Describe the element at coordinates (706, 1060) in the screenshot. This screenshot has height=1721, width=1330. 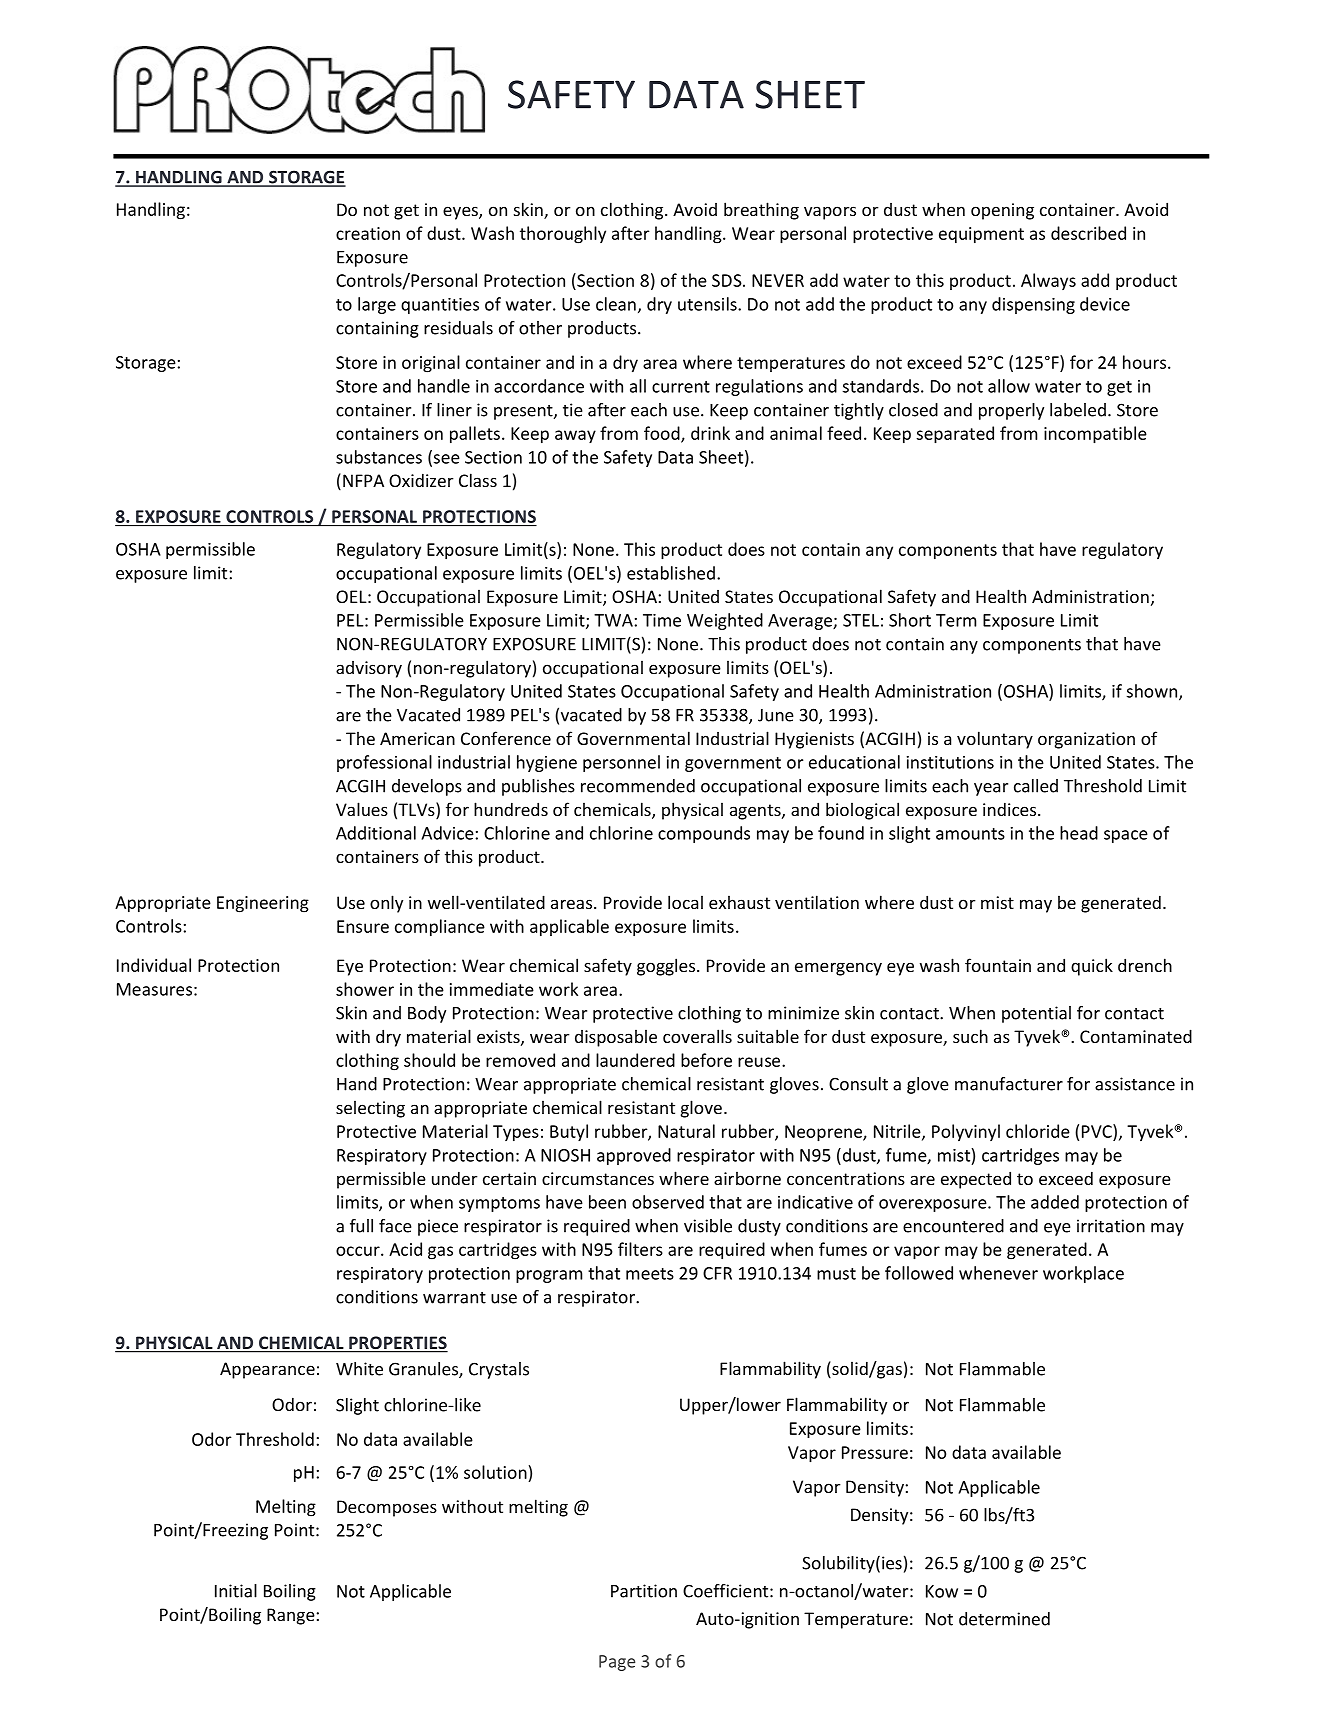
I see `before` at that location.
